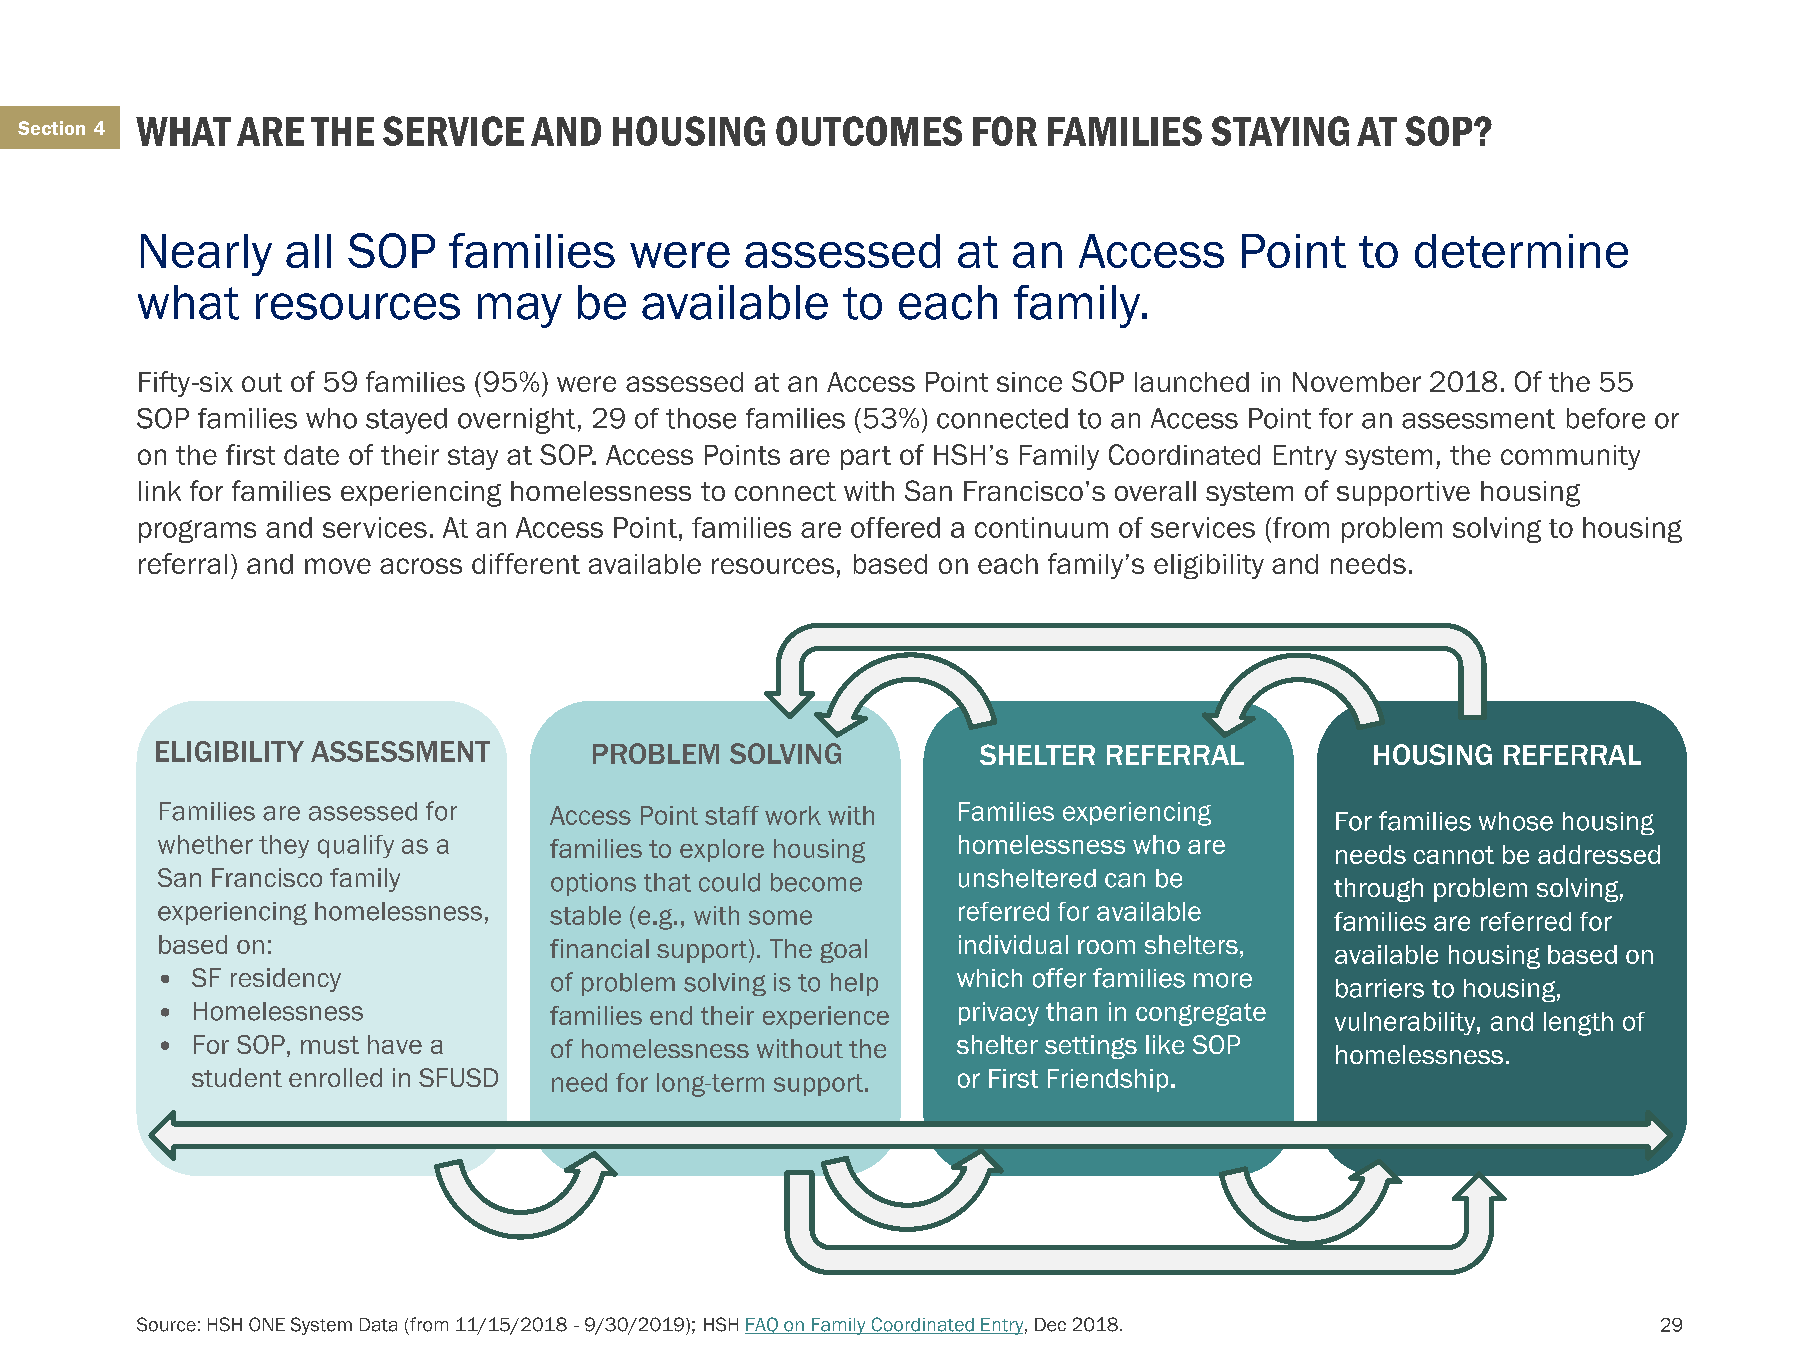  What do you see at coordinates (205, 844) in the screenshot?
I see `whether` at bounding box center [205, 844].
